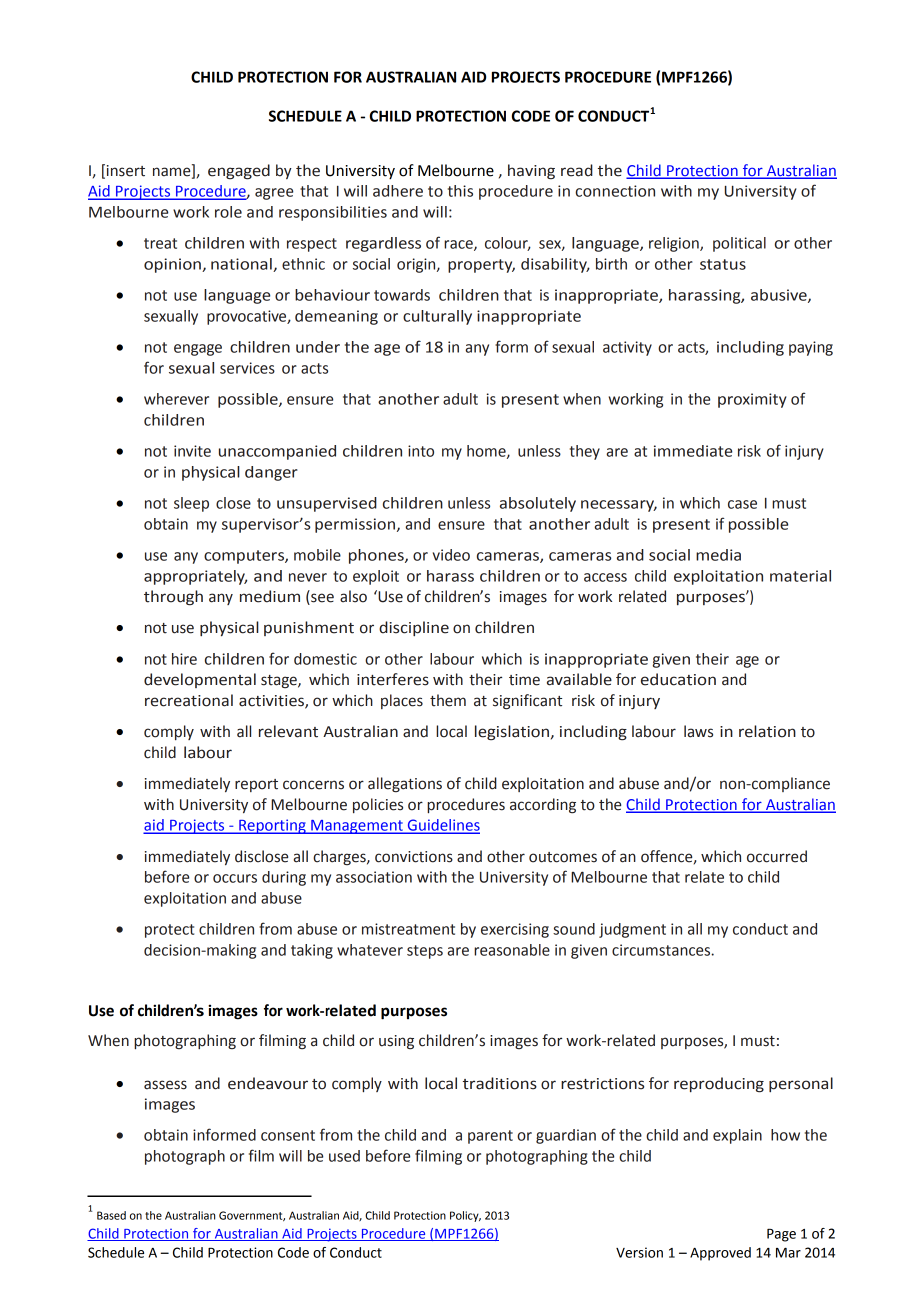  What do you see at coordinates (460, 191) in the page?
I see `this` at bounding box center [460, 191].
